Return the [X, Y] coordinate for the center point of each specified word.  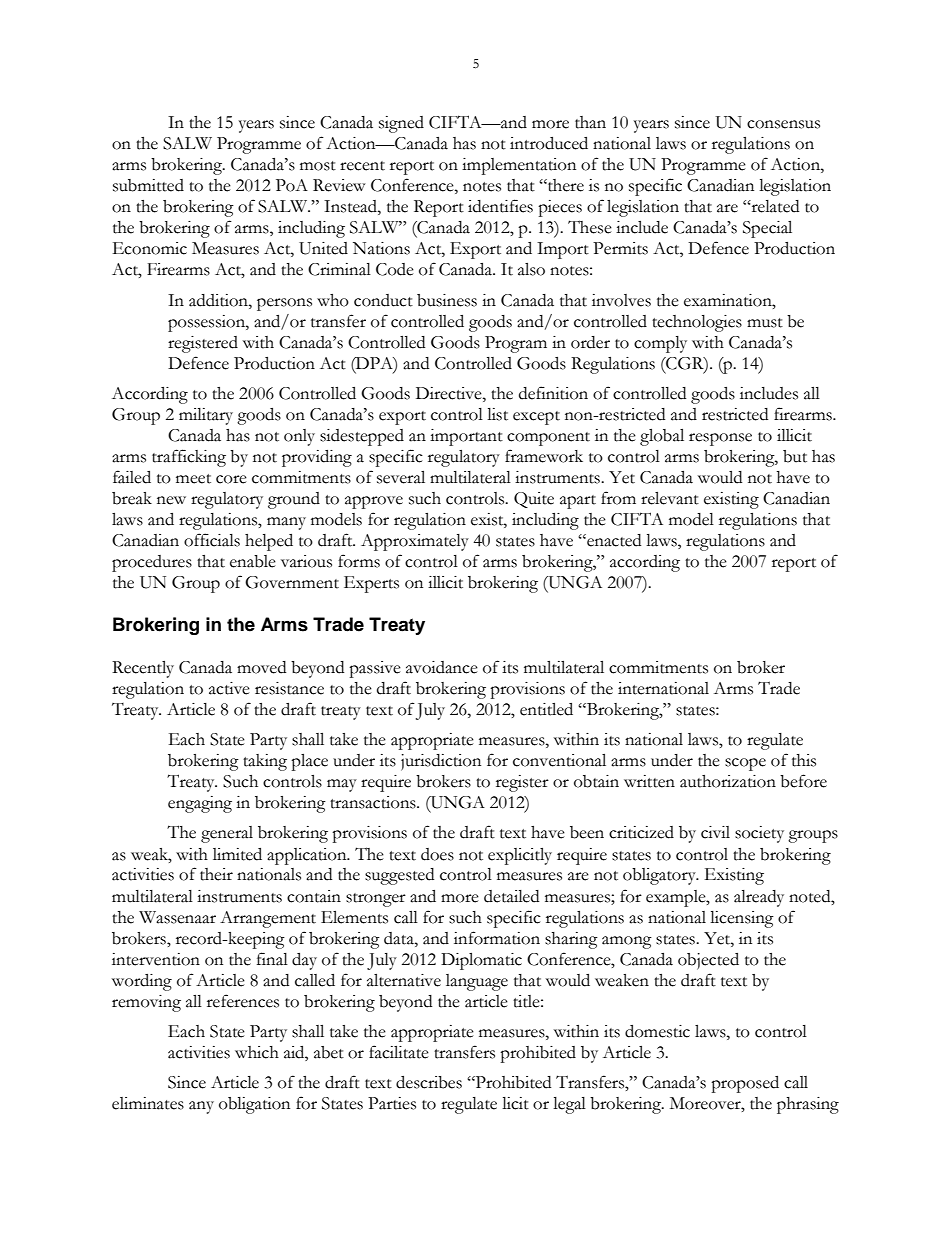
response [720, 439]
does [437, 854]
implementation [519, 166]
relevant [670, 498]
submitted [148, 185]
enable [253, 561]
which [257, 1052]
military [206, 416]
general [227, 834]
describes [429, 1082]
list [497, 414]
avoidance [442, 667]
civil [715, 832]
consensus [783, 124]
